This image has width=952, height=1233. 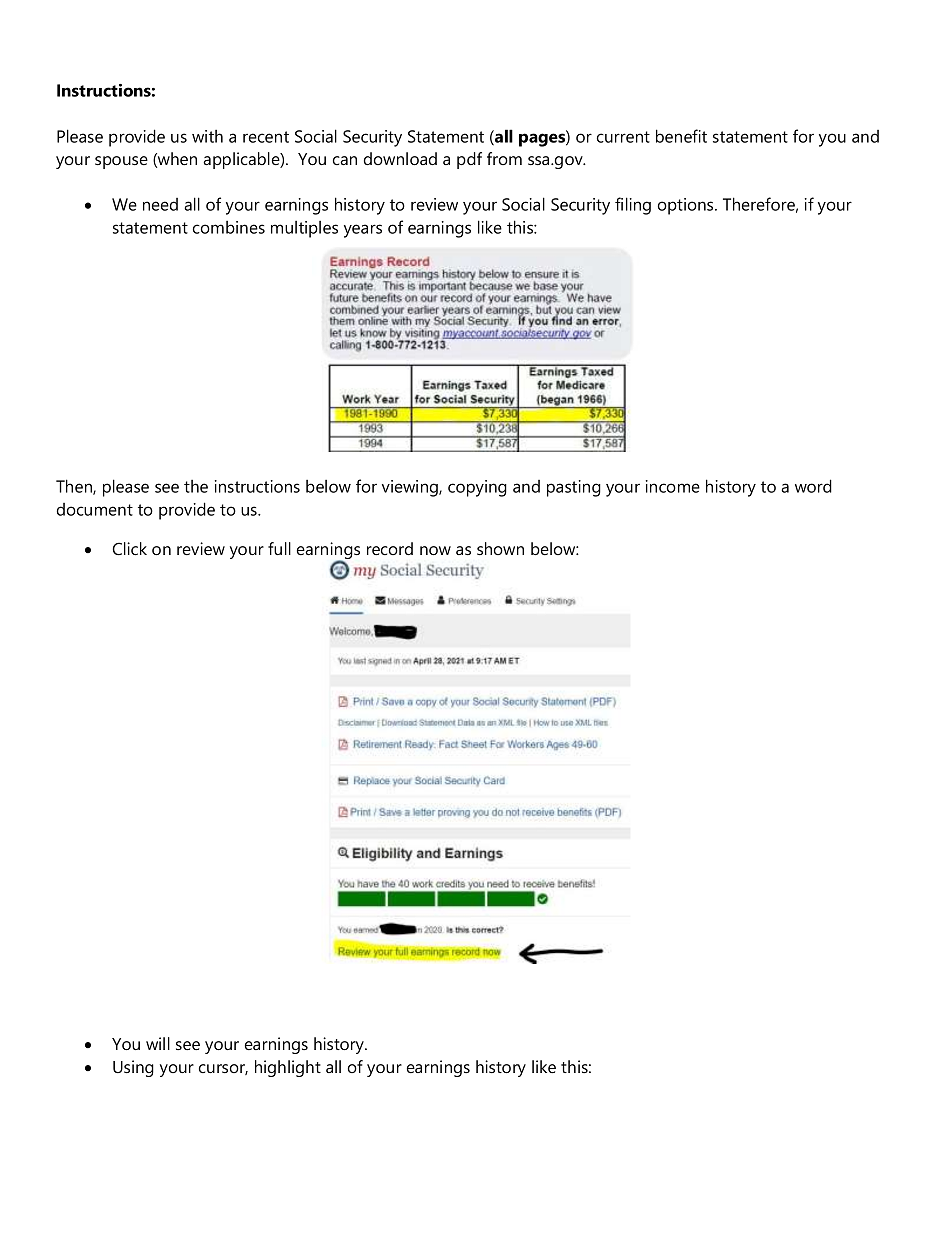 I want to click on with, so click(x=207, y=136).
